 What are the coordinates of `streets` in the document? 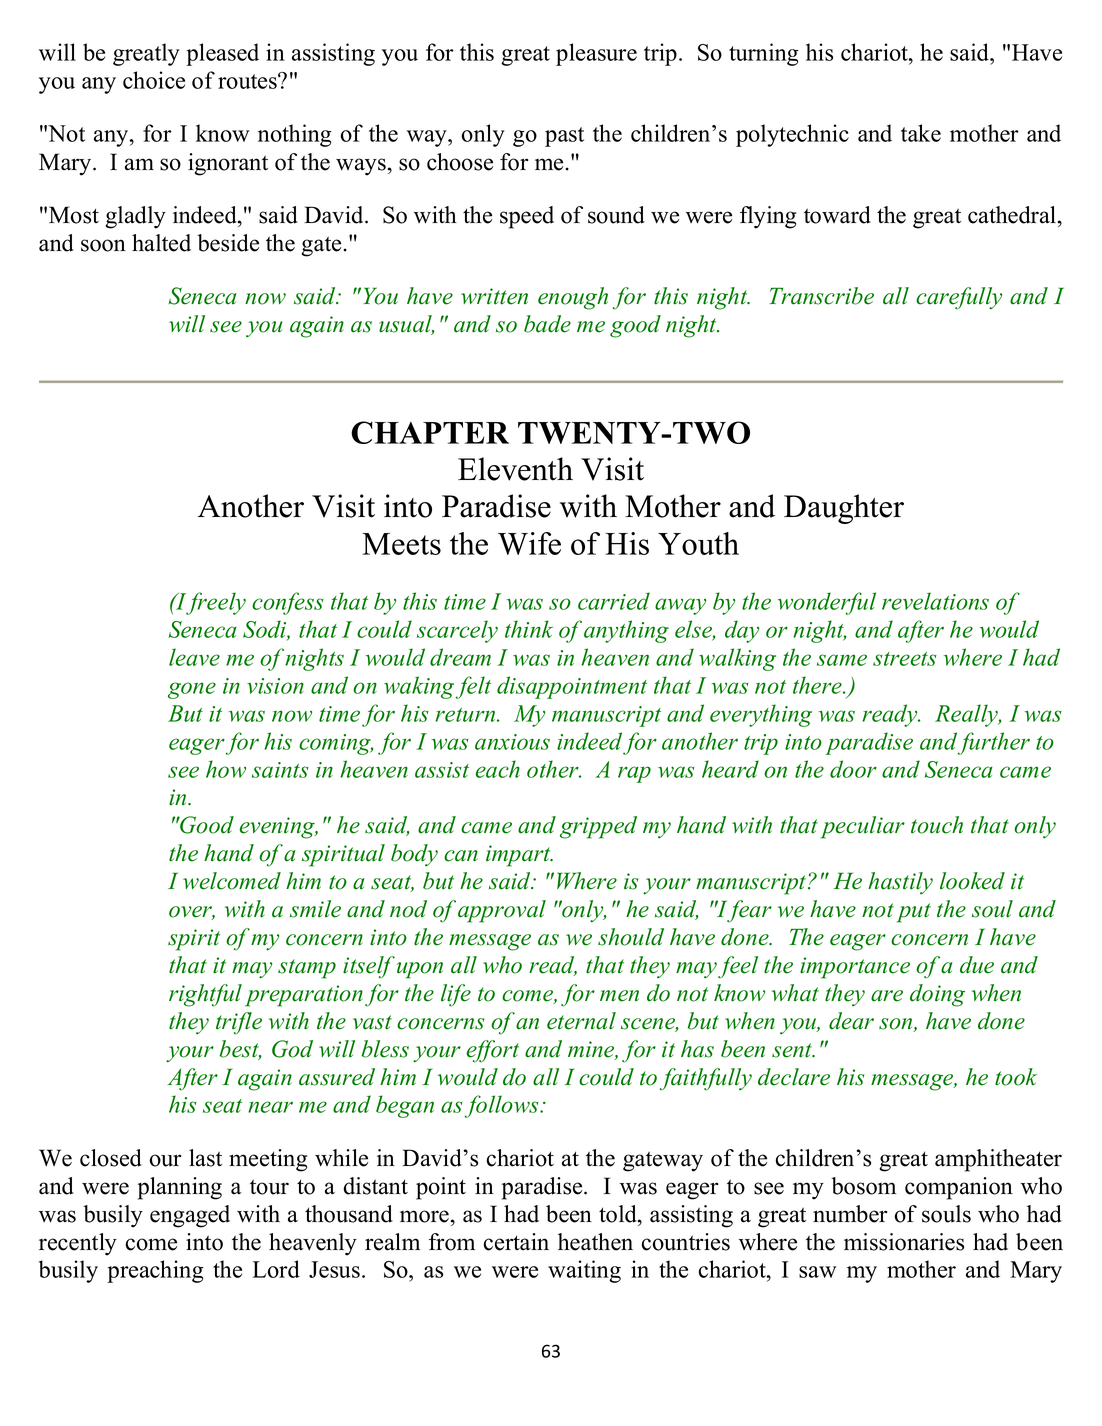 It's located at (905, 659).
